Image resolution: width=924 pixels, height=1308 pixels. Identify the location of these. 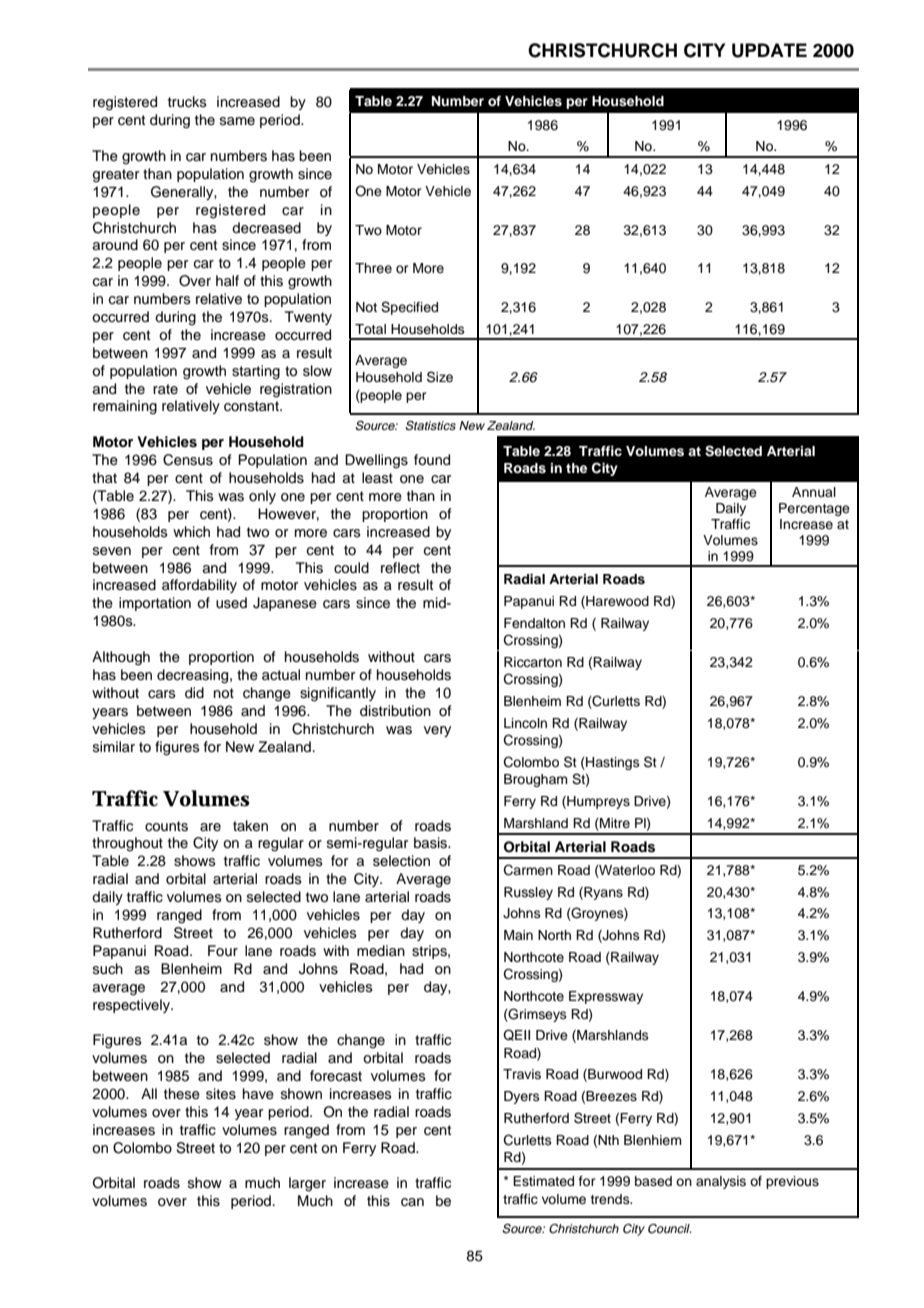
(182, 1094).
